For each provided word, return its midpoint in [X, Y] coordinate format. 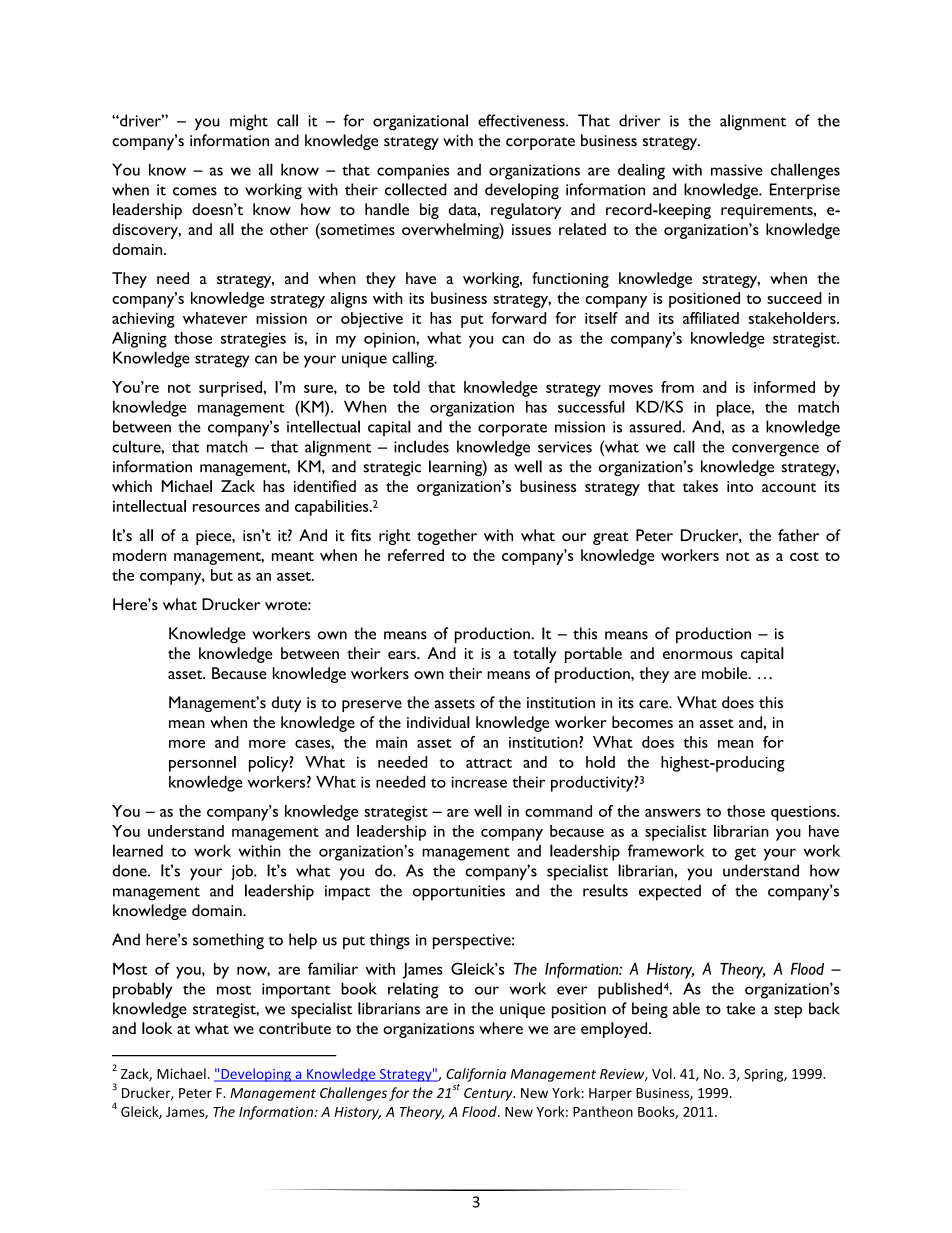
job [243, 872]
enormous [698, 655]
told [406, 387]
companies [413, 172]
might [249, 122]
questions [804, 813]
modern [139, 555]
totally [535, 655]
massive [737, 170]
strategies [253, 340]
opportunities [459, 893]
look [157, 1028]
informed [784, 387]
